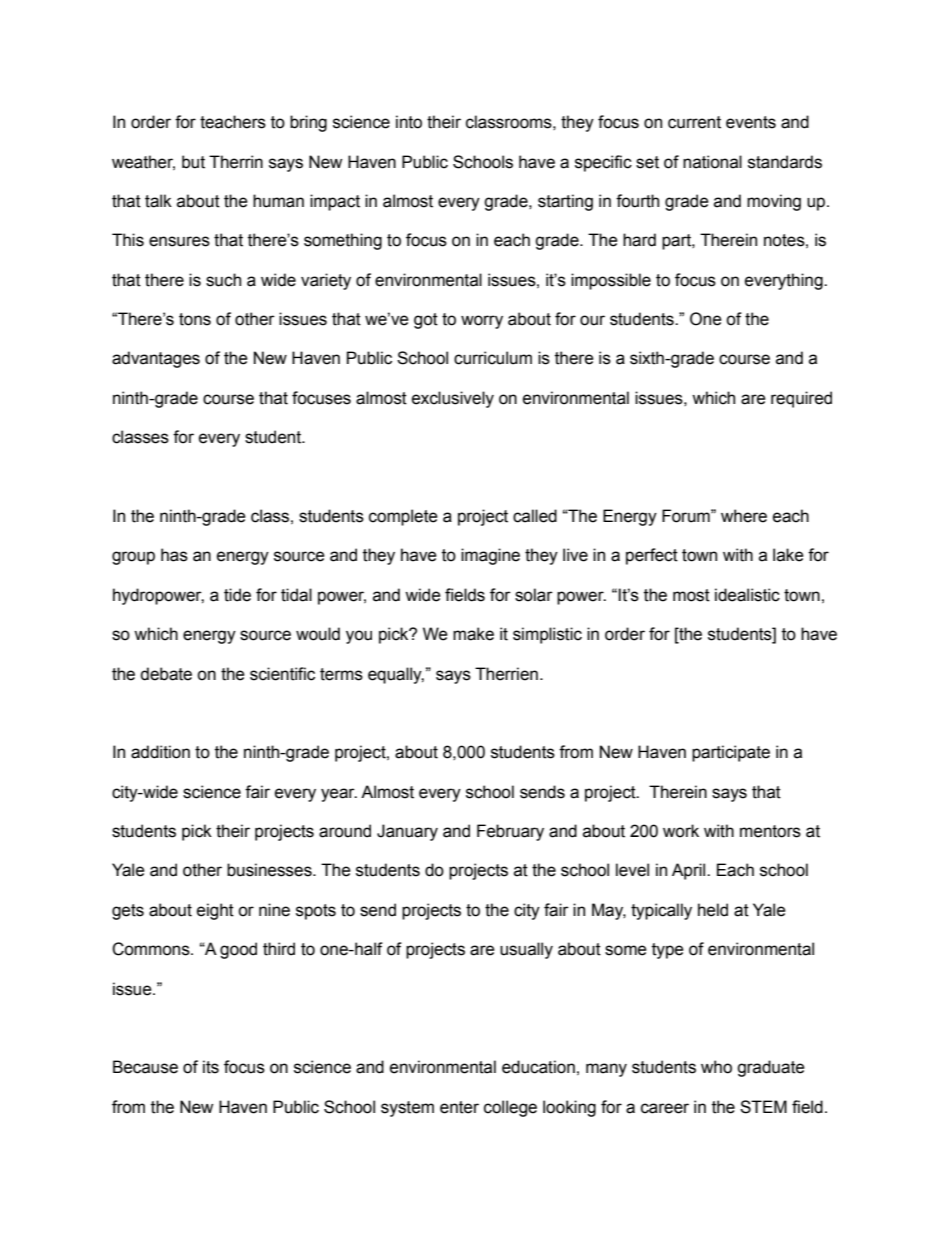  I want to click on idealistic, so click(747, 595).
